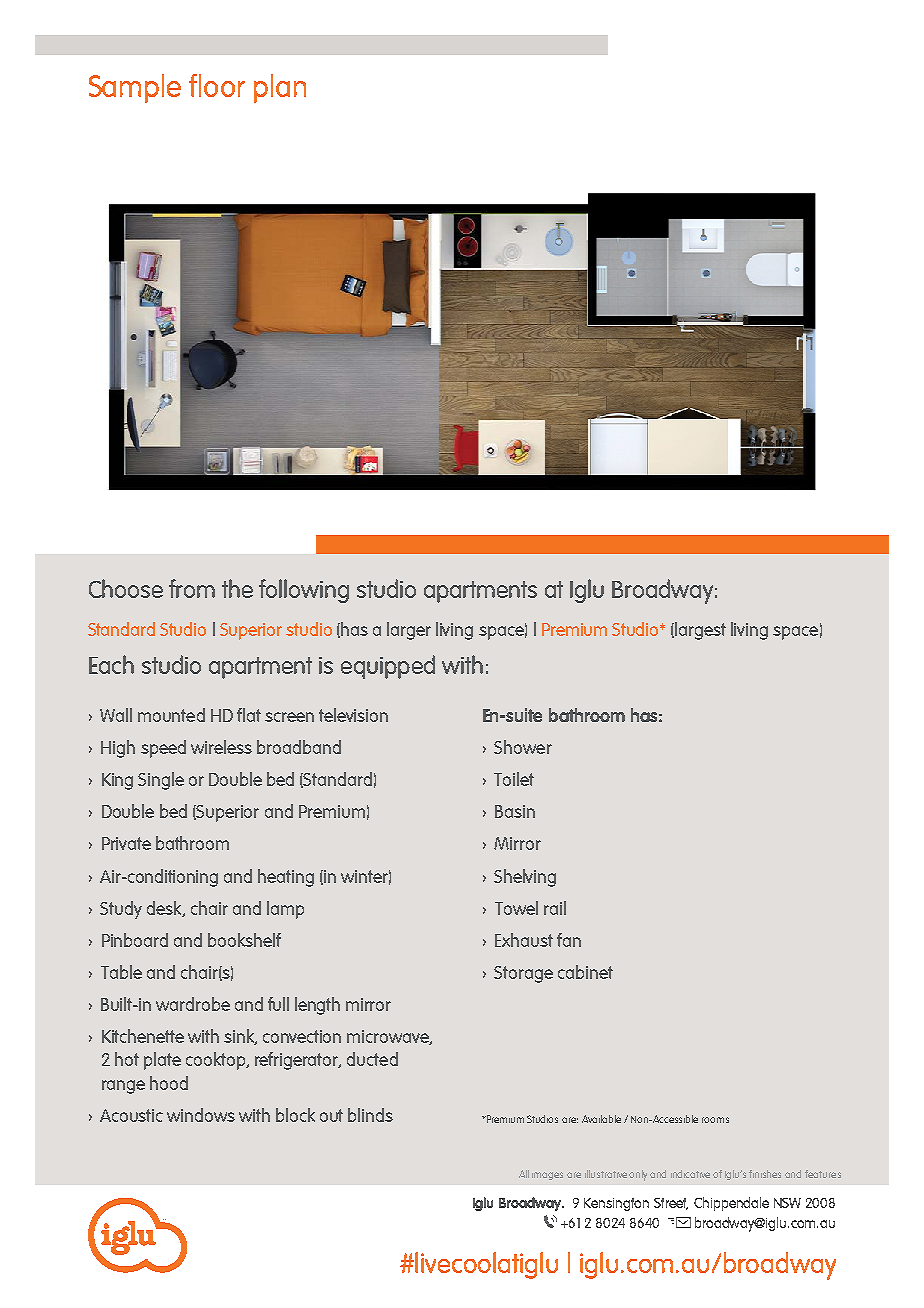  I want to click on plan, so click(280, 88).
